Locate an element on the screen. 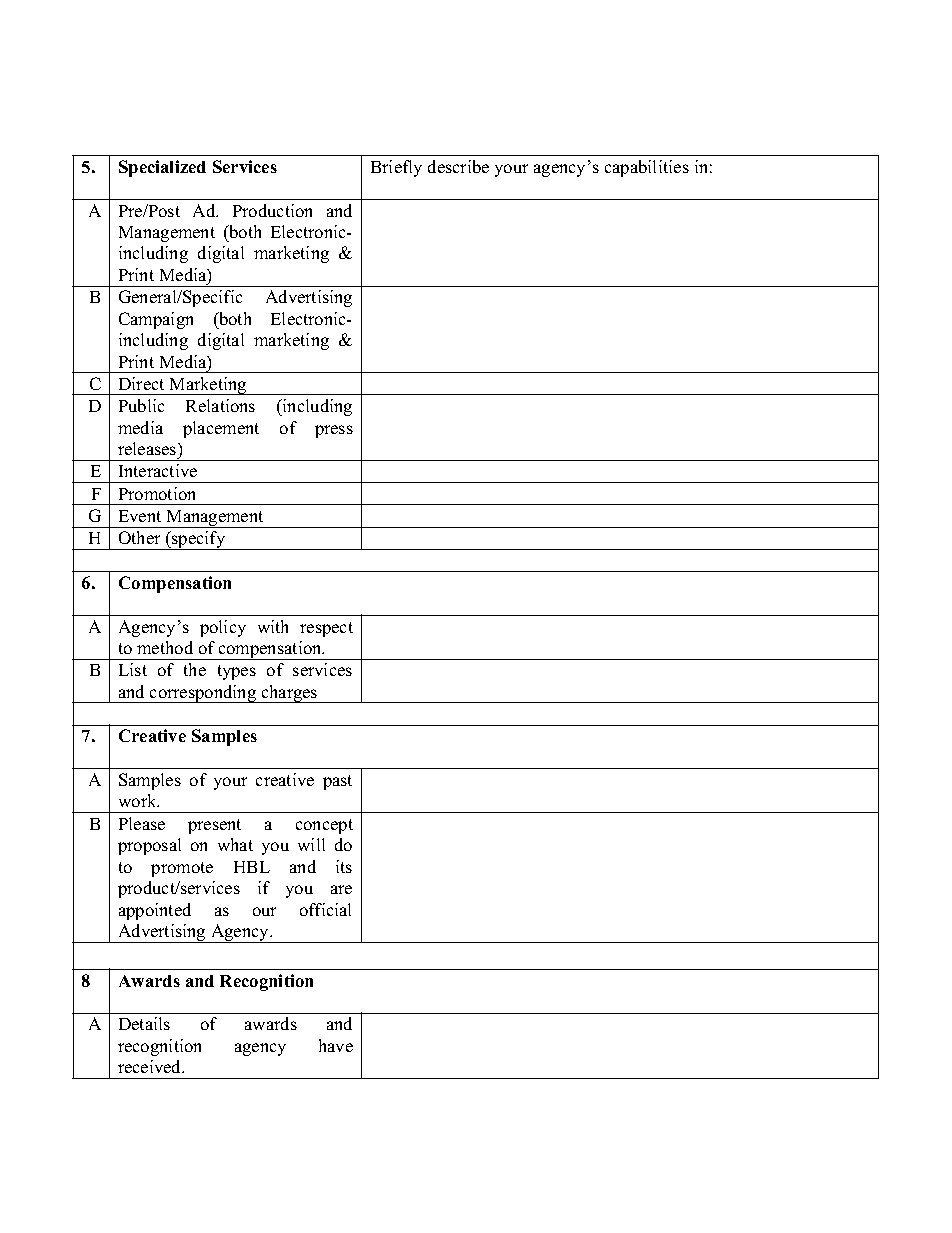 This screenshot has height=1233, width=952. describe is located at coordinates (458, 166).
